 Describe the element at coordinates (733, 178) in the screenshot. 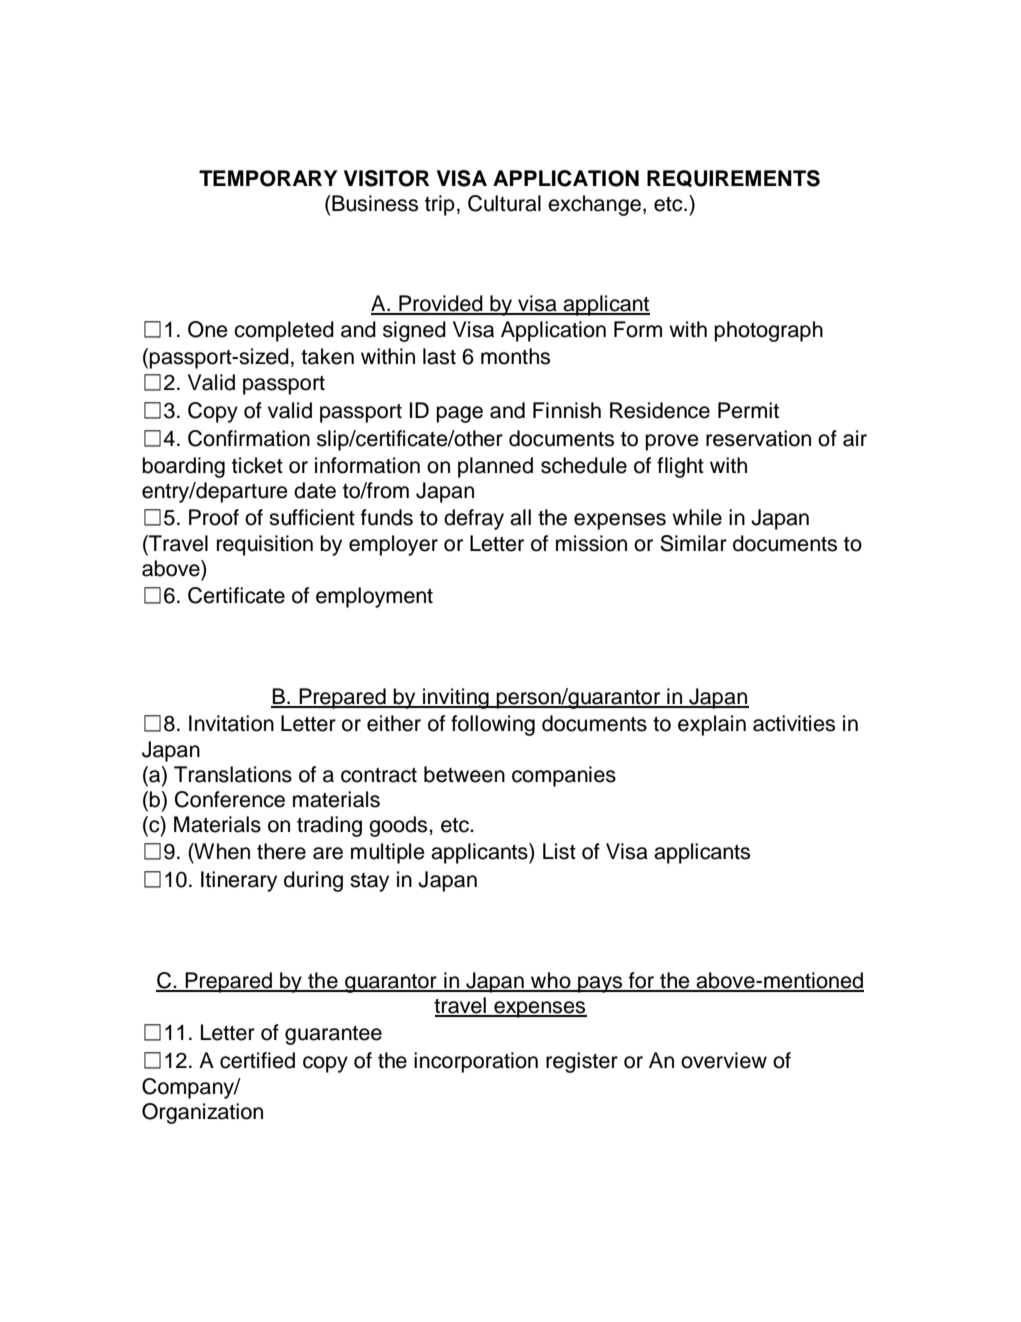

I see `REQUIREMENTS` at that location.
